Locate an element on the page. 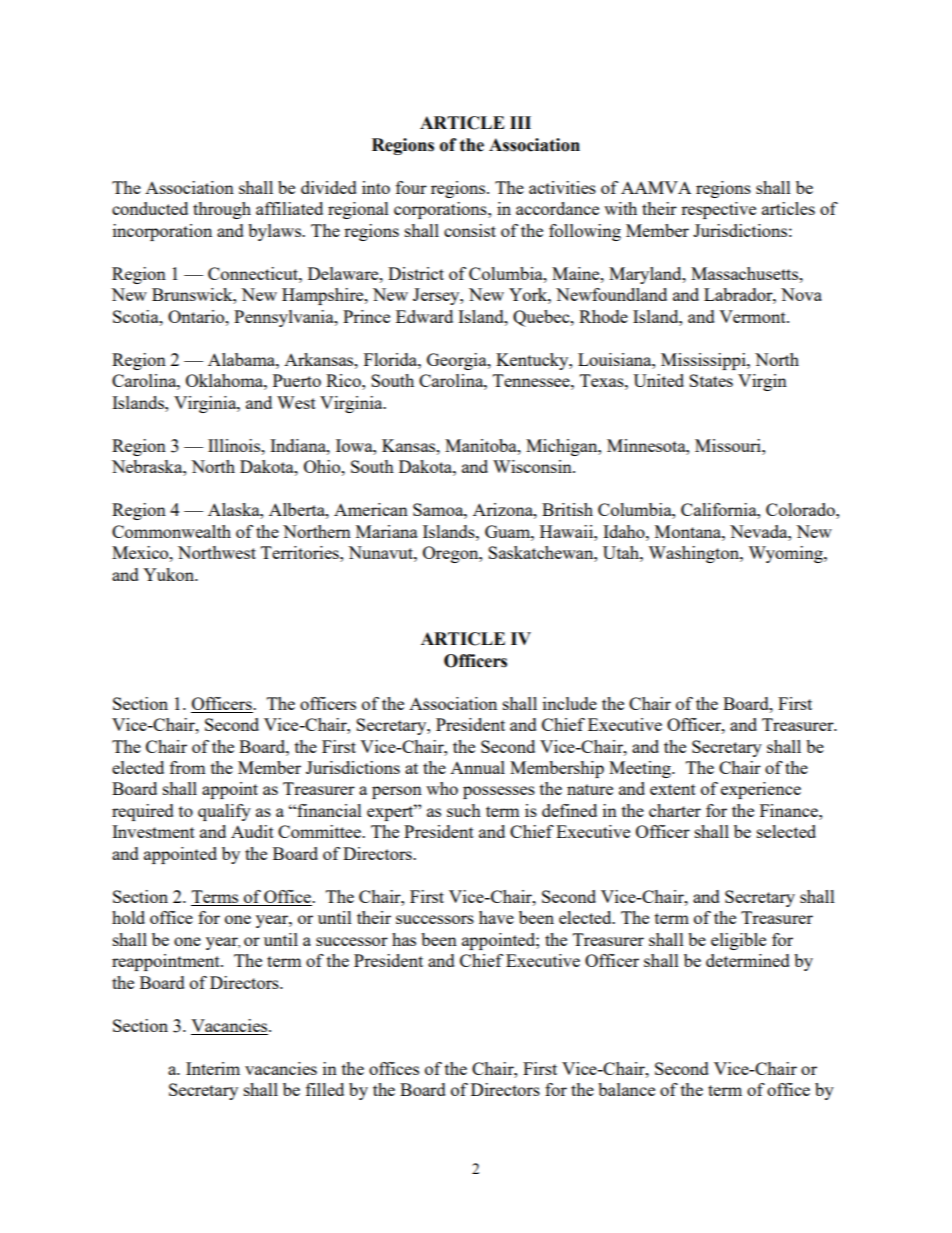 This image has height=1233, width=952. respective is located at coordinates (718, 210).
